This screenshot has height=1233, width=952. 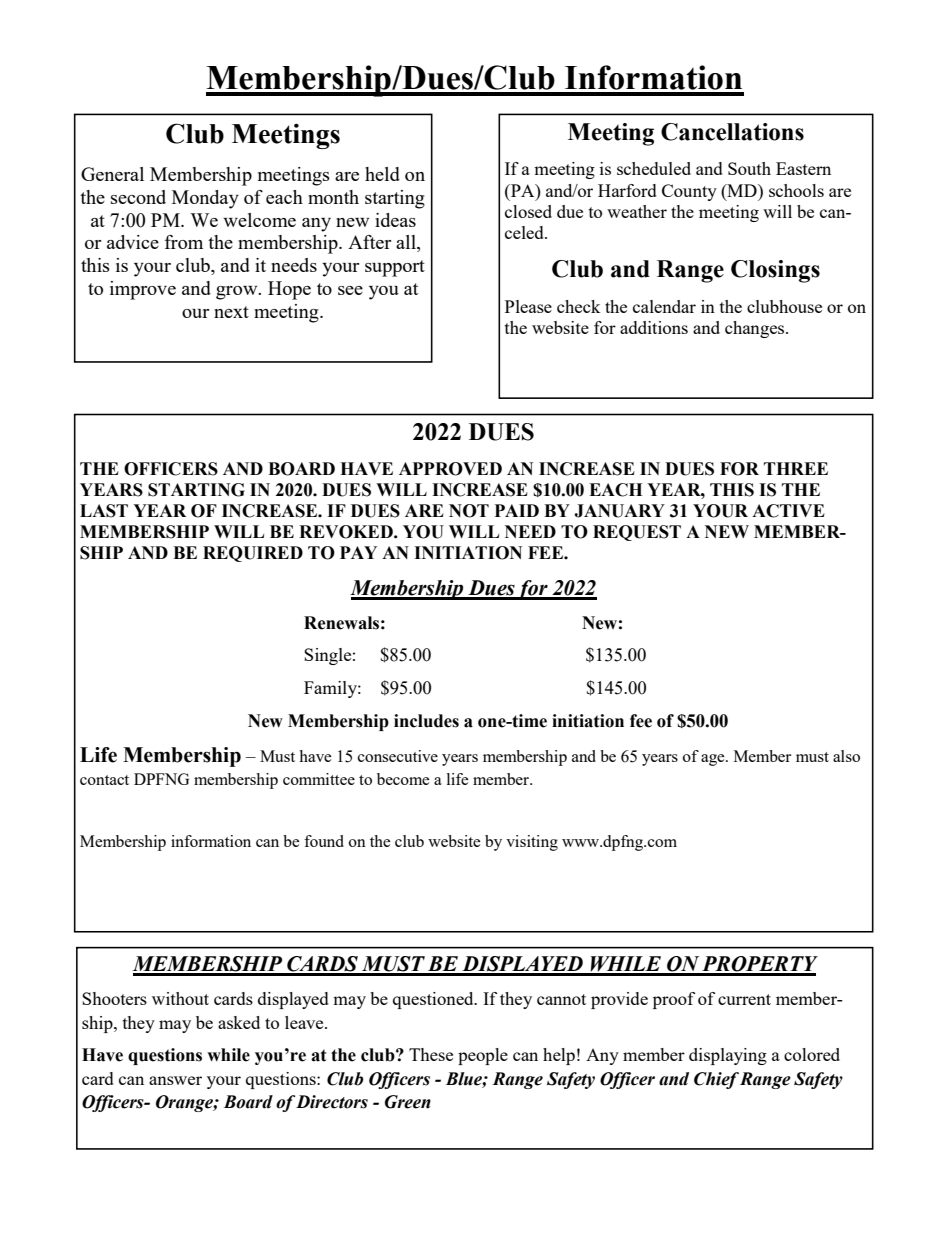 I want to click on includes, so click(x=426, y=721).
